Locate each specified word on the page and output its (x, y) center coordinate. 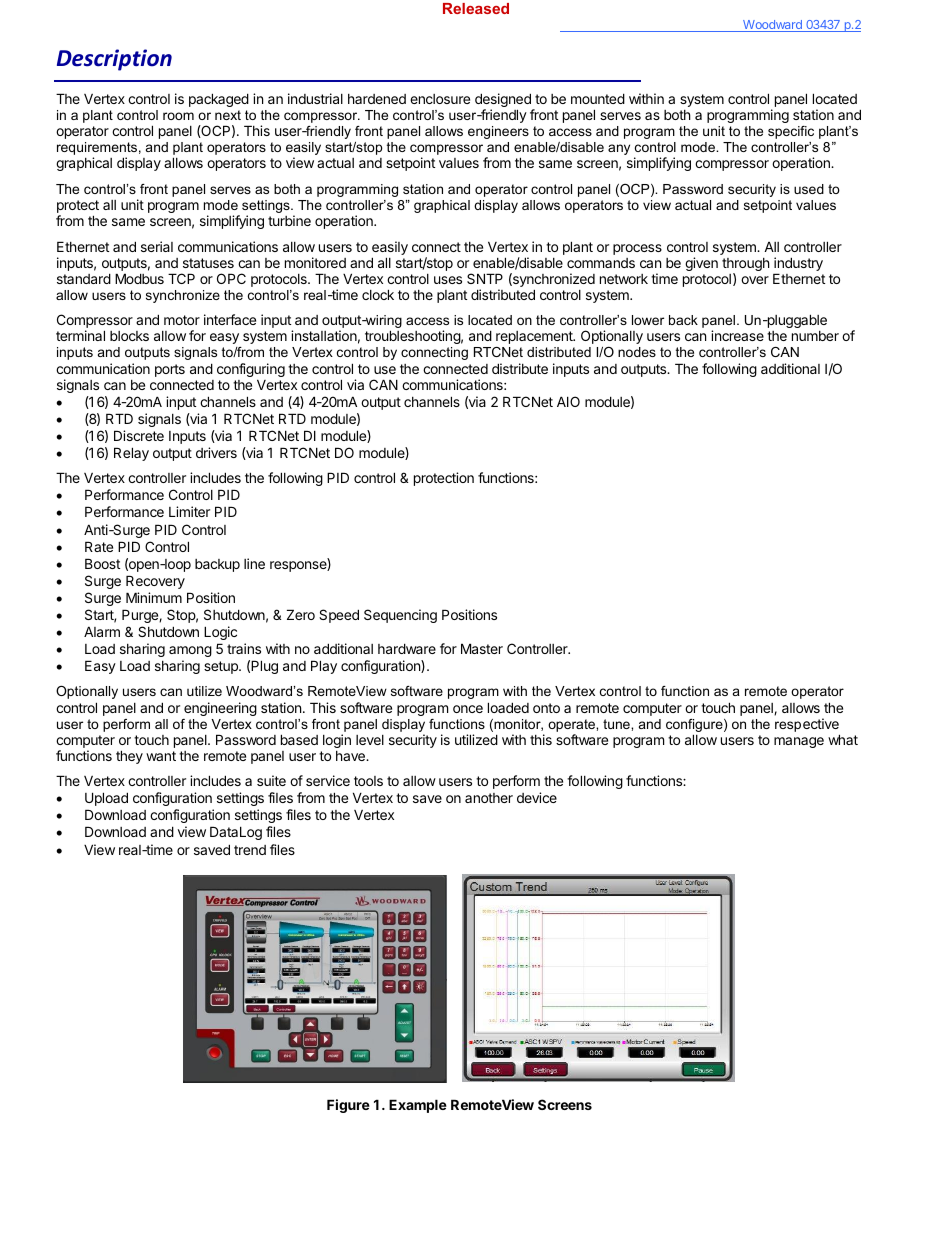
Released (476, 8)
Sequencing (400, 616)
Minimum (154, 597)
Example (418, 1106)
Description (114, 60)
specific (791, 132)
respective (807, 726)
